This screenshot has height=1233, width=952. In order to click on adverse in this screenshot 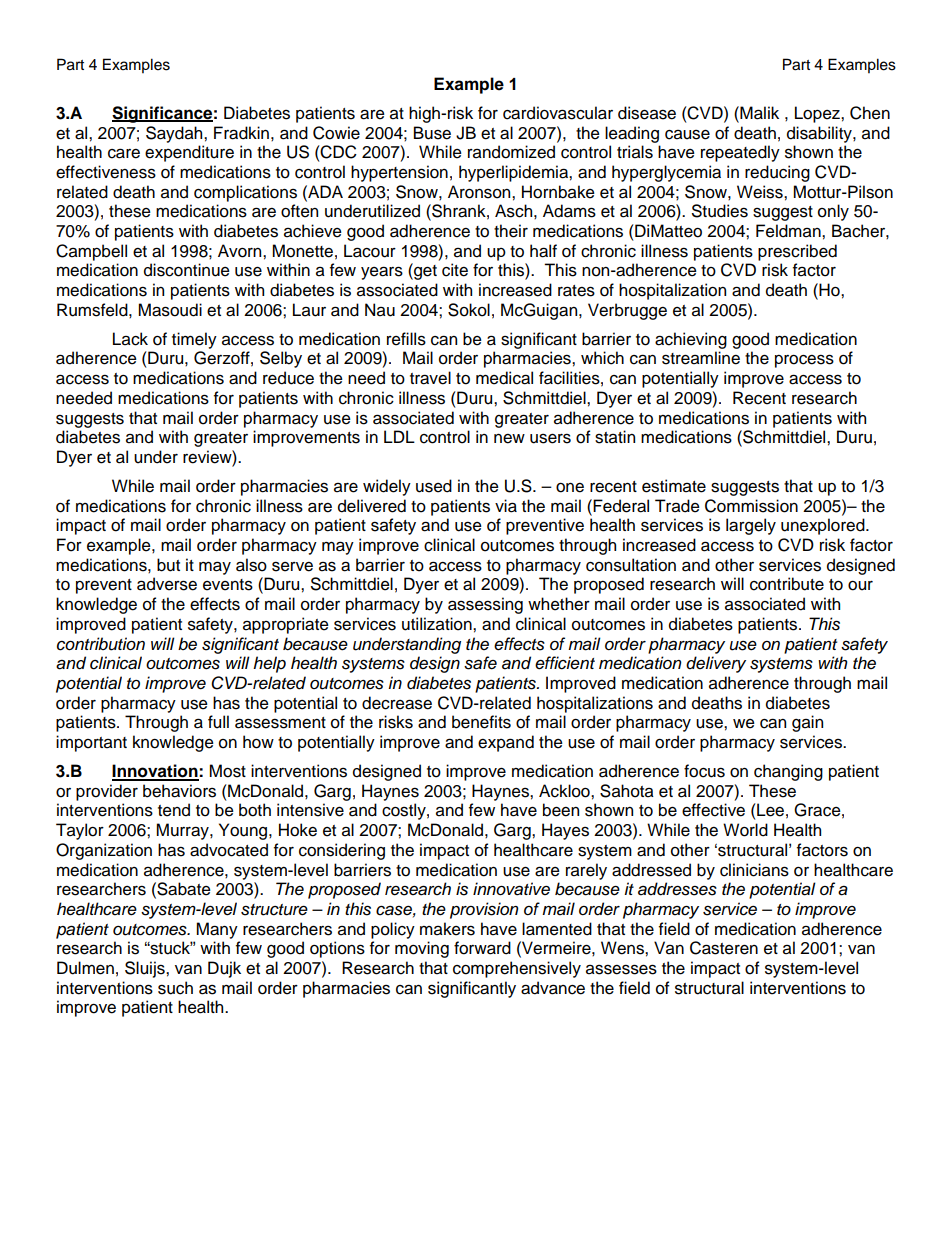, I will do `click(167, 584)`.
